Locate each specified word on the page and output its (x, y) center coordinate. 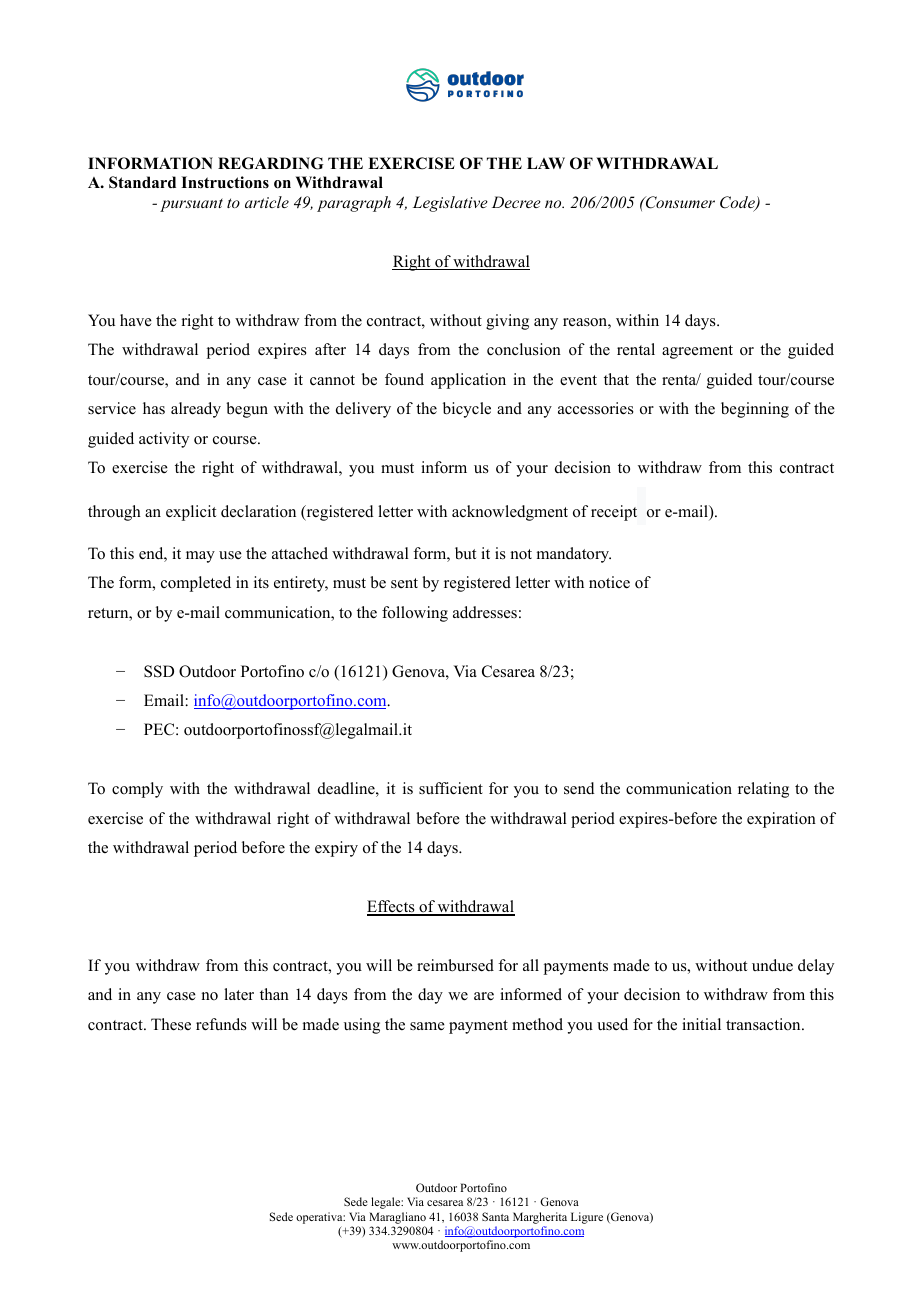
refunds (221, 1024)
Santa (495, 1216)
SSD (159, 671)
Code (738, 203)
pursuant (191, 205)
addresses (485, 612)
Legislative (450, 204)
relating (763, 790)
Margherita (540, 1218)
